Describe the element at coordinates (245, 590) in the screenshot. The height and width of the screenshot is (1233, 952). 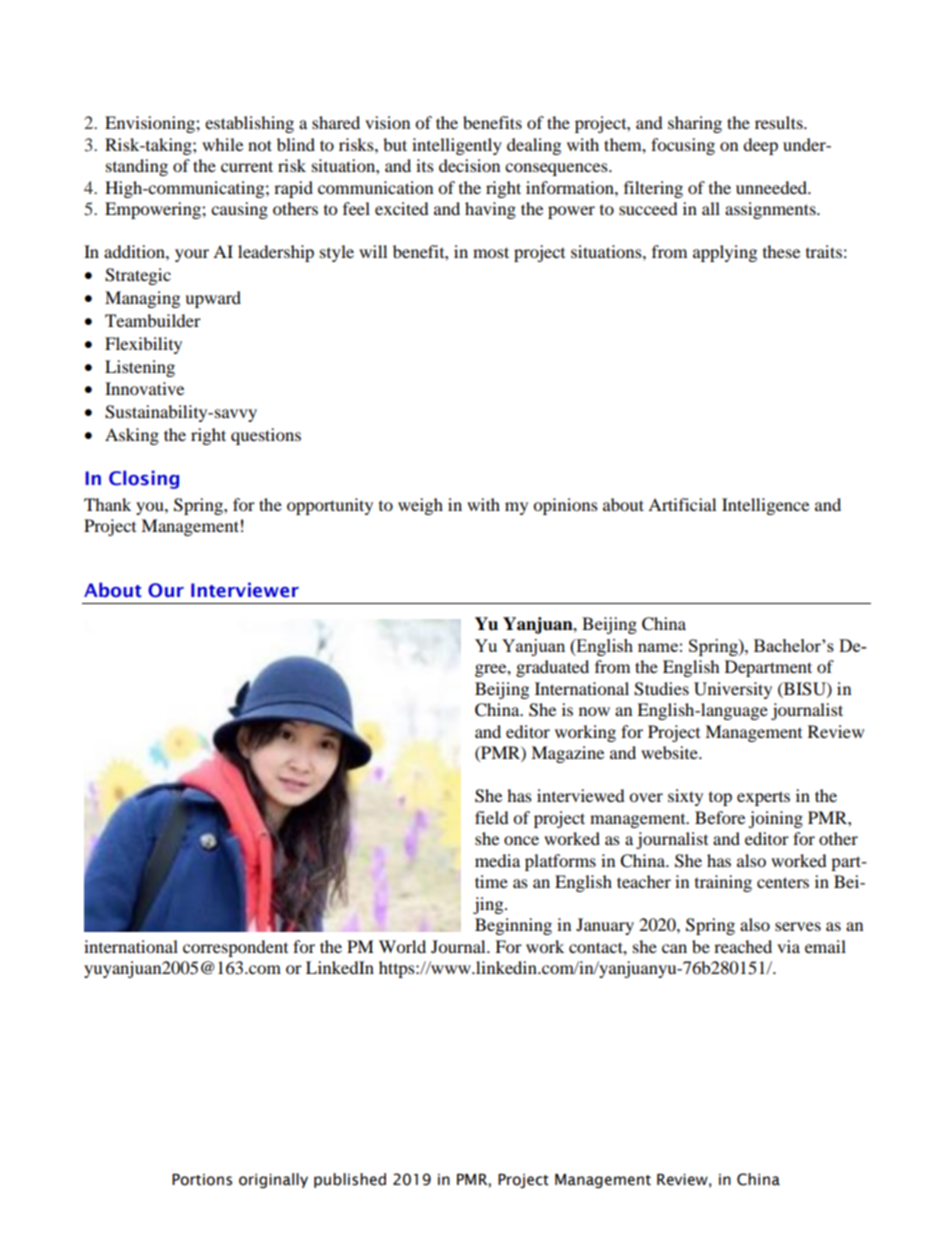
I see `Interviewer` at that location.
